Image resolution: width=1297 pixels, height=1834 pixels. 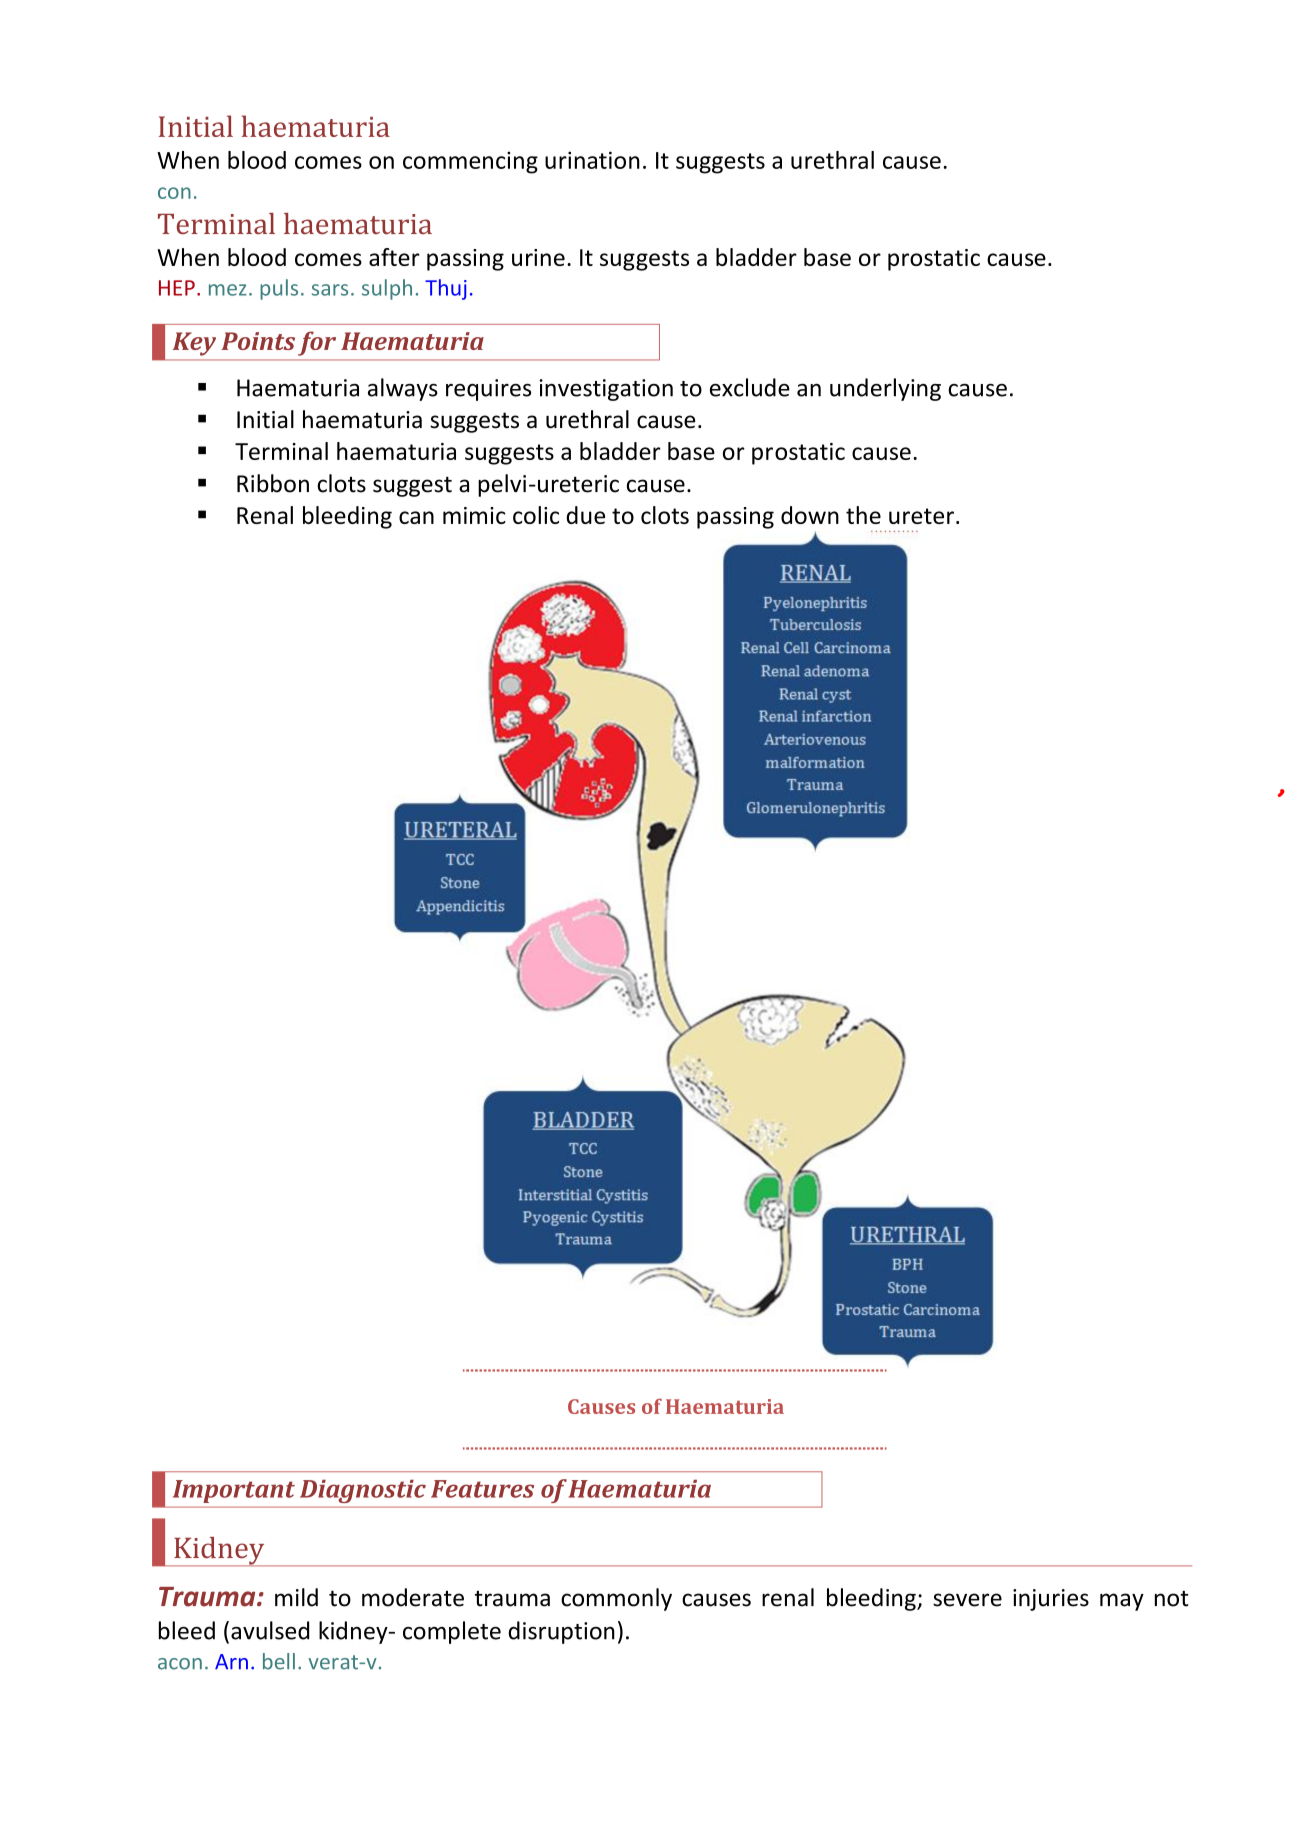 What do you see at coordinates (482, 1489) in the document?
I see `Features` at bounding box center [482, 1489].
